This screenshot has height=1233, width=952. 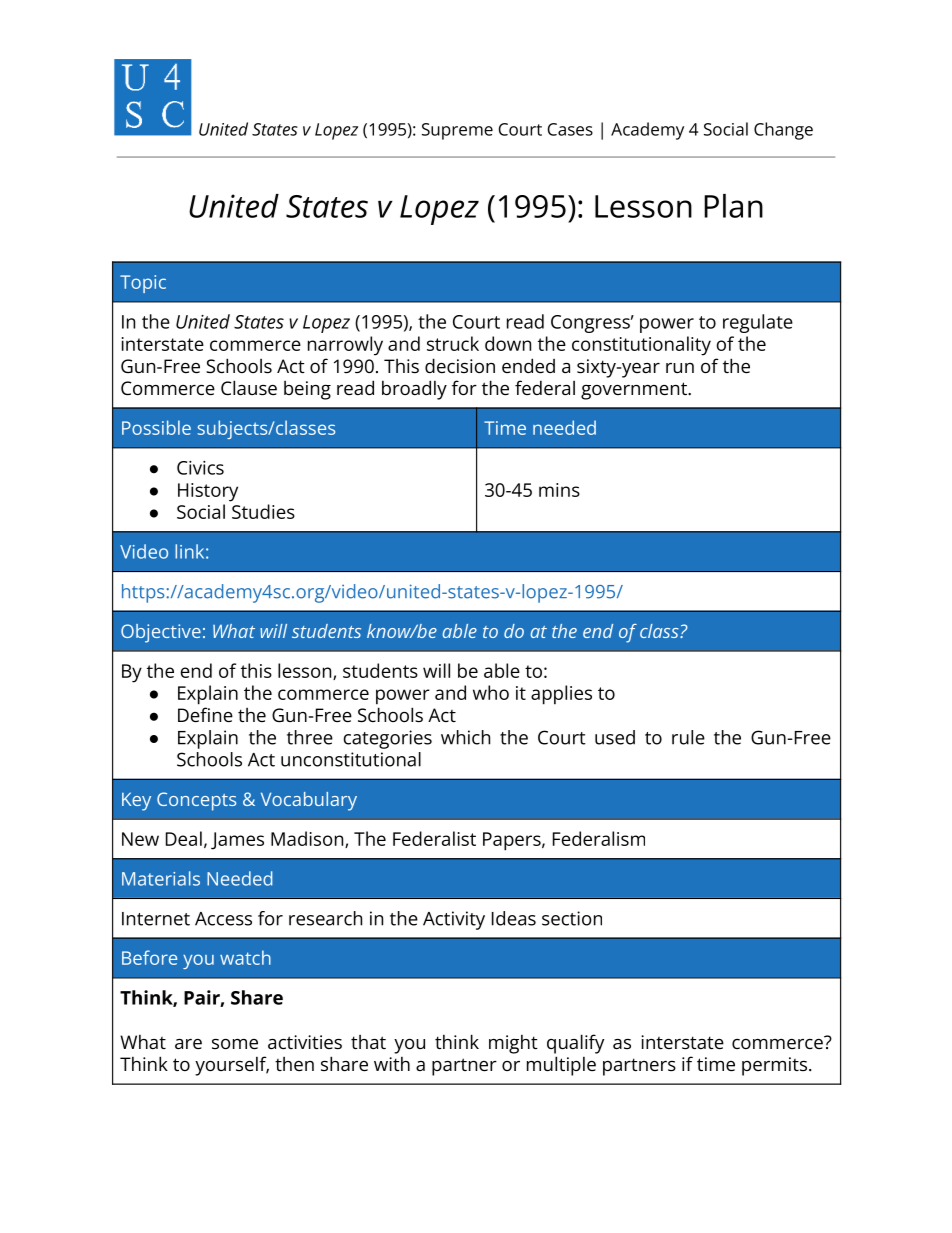 What do you see at coordinates (235, 1044) in the screenshot?
I see `some` at bounding box center [235, 1044].
